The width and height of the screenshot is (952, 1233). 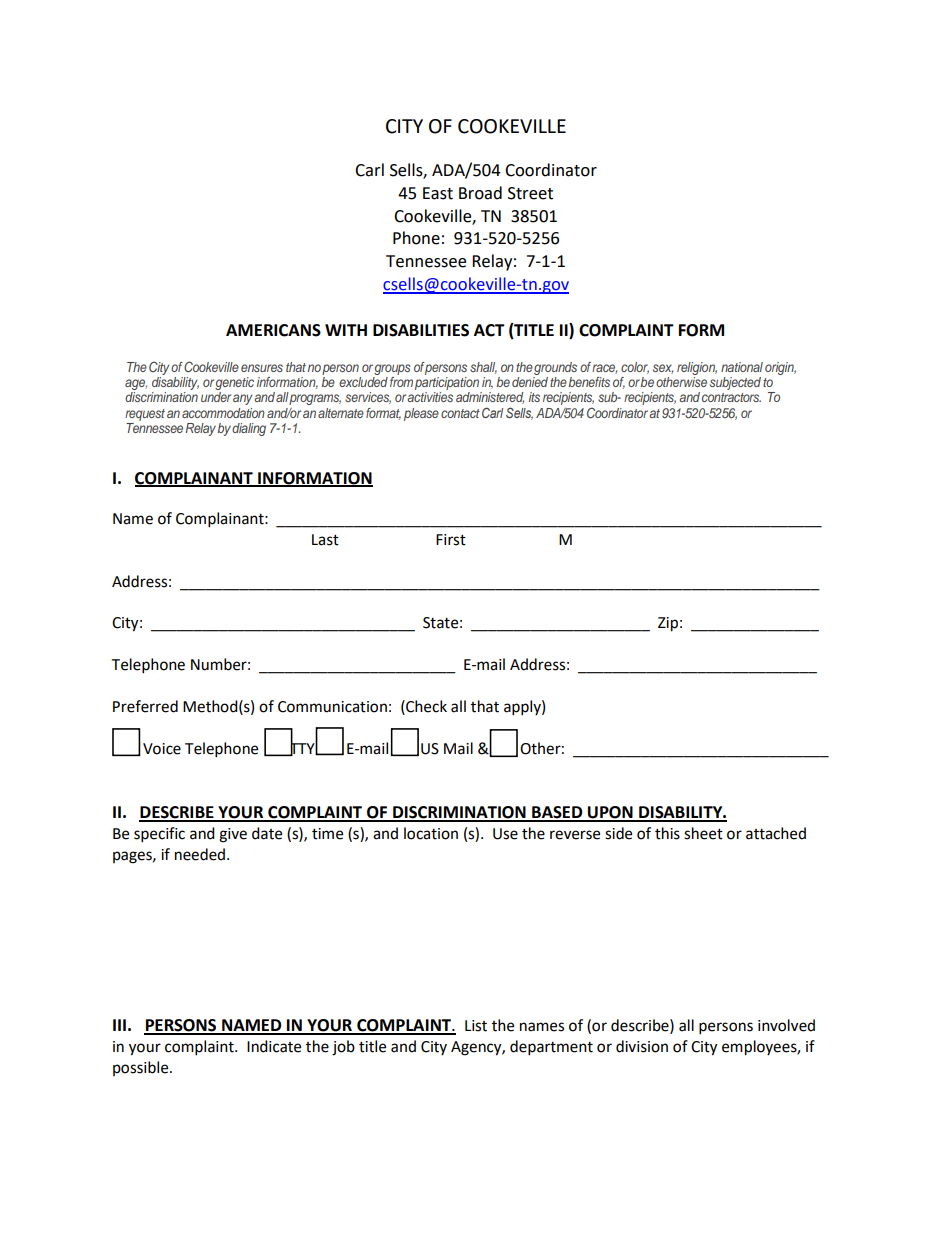 What do you see at coordinates (431, 833) in the screenshot?
I see `location` at bounding box center [431, 833].
